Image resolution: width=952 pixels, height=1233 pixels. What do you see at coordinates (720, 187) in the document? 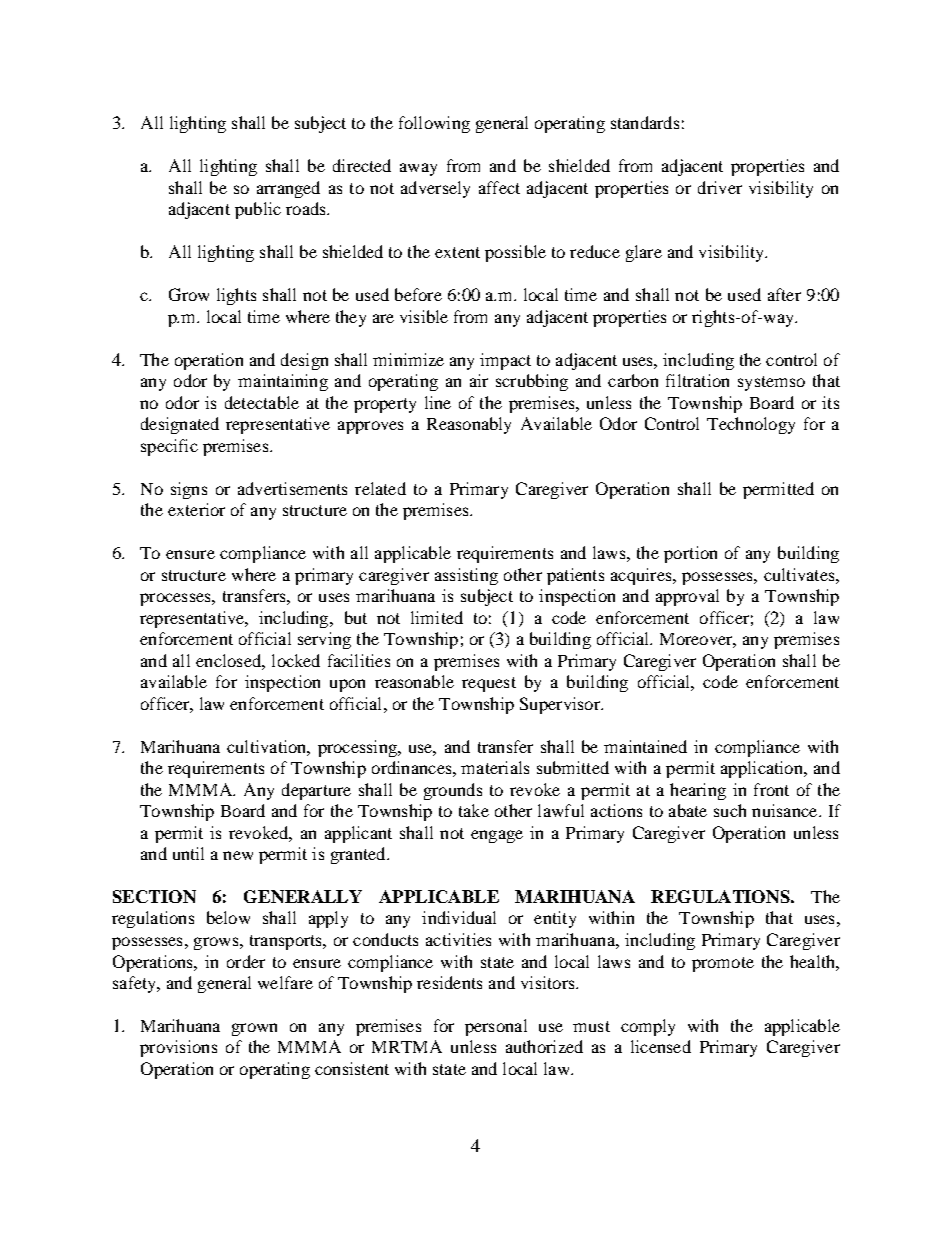
I see `driver` at bounding box center [720, 187].
